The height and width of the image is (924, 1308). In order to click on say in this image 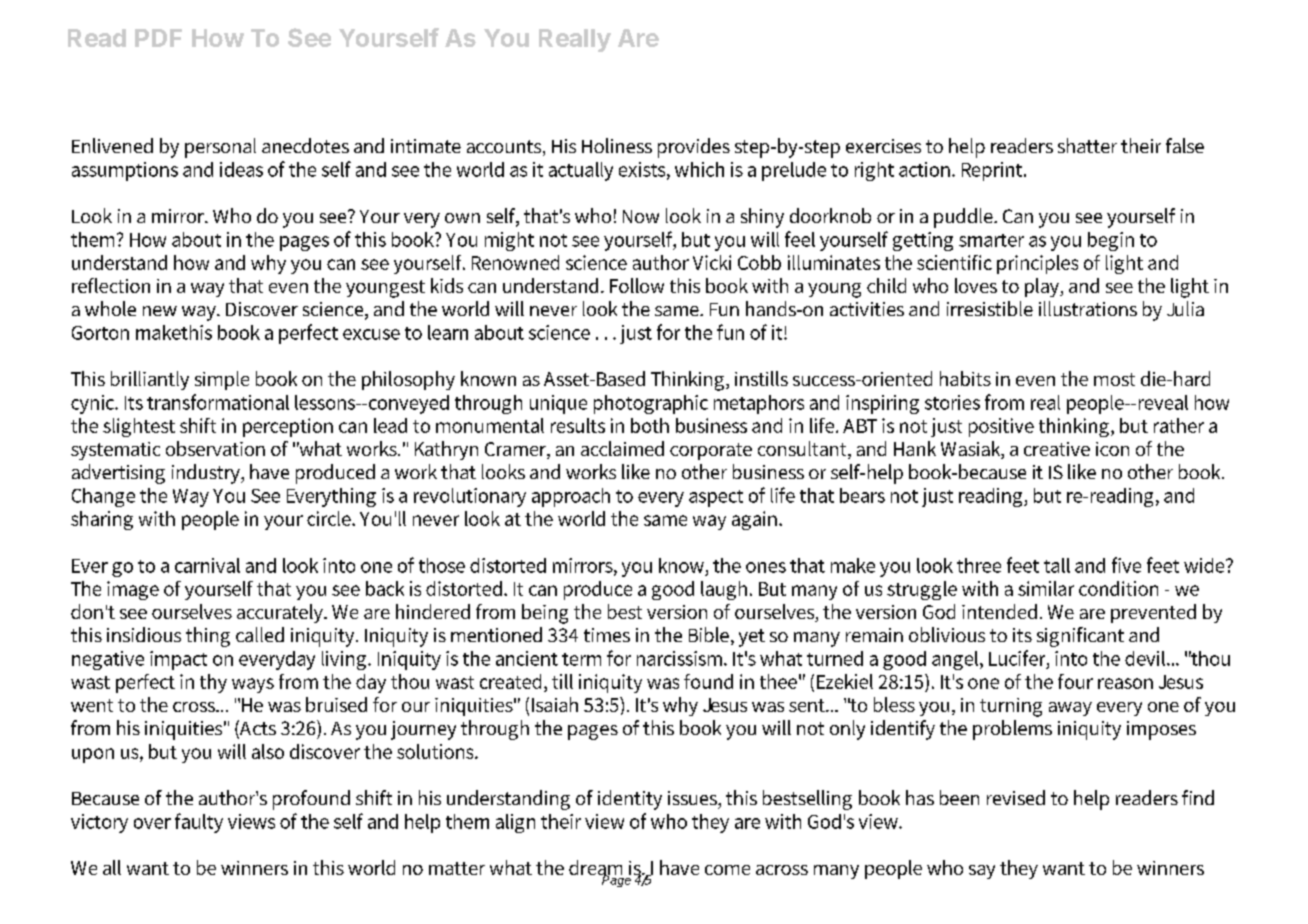, I will do `click(982, 872)`.
